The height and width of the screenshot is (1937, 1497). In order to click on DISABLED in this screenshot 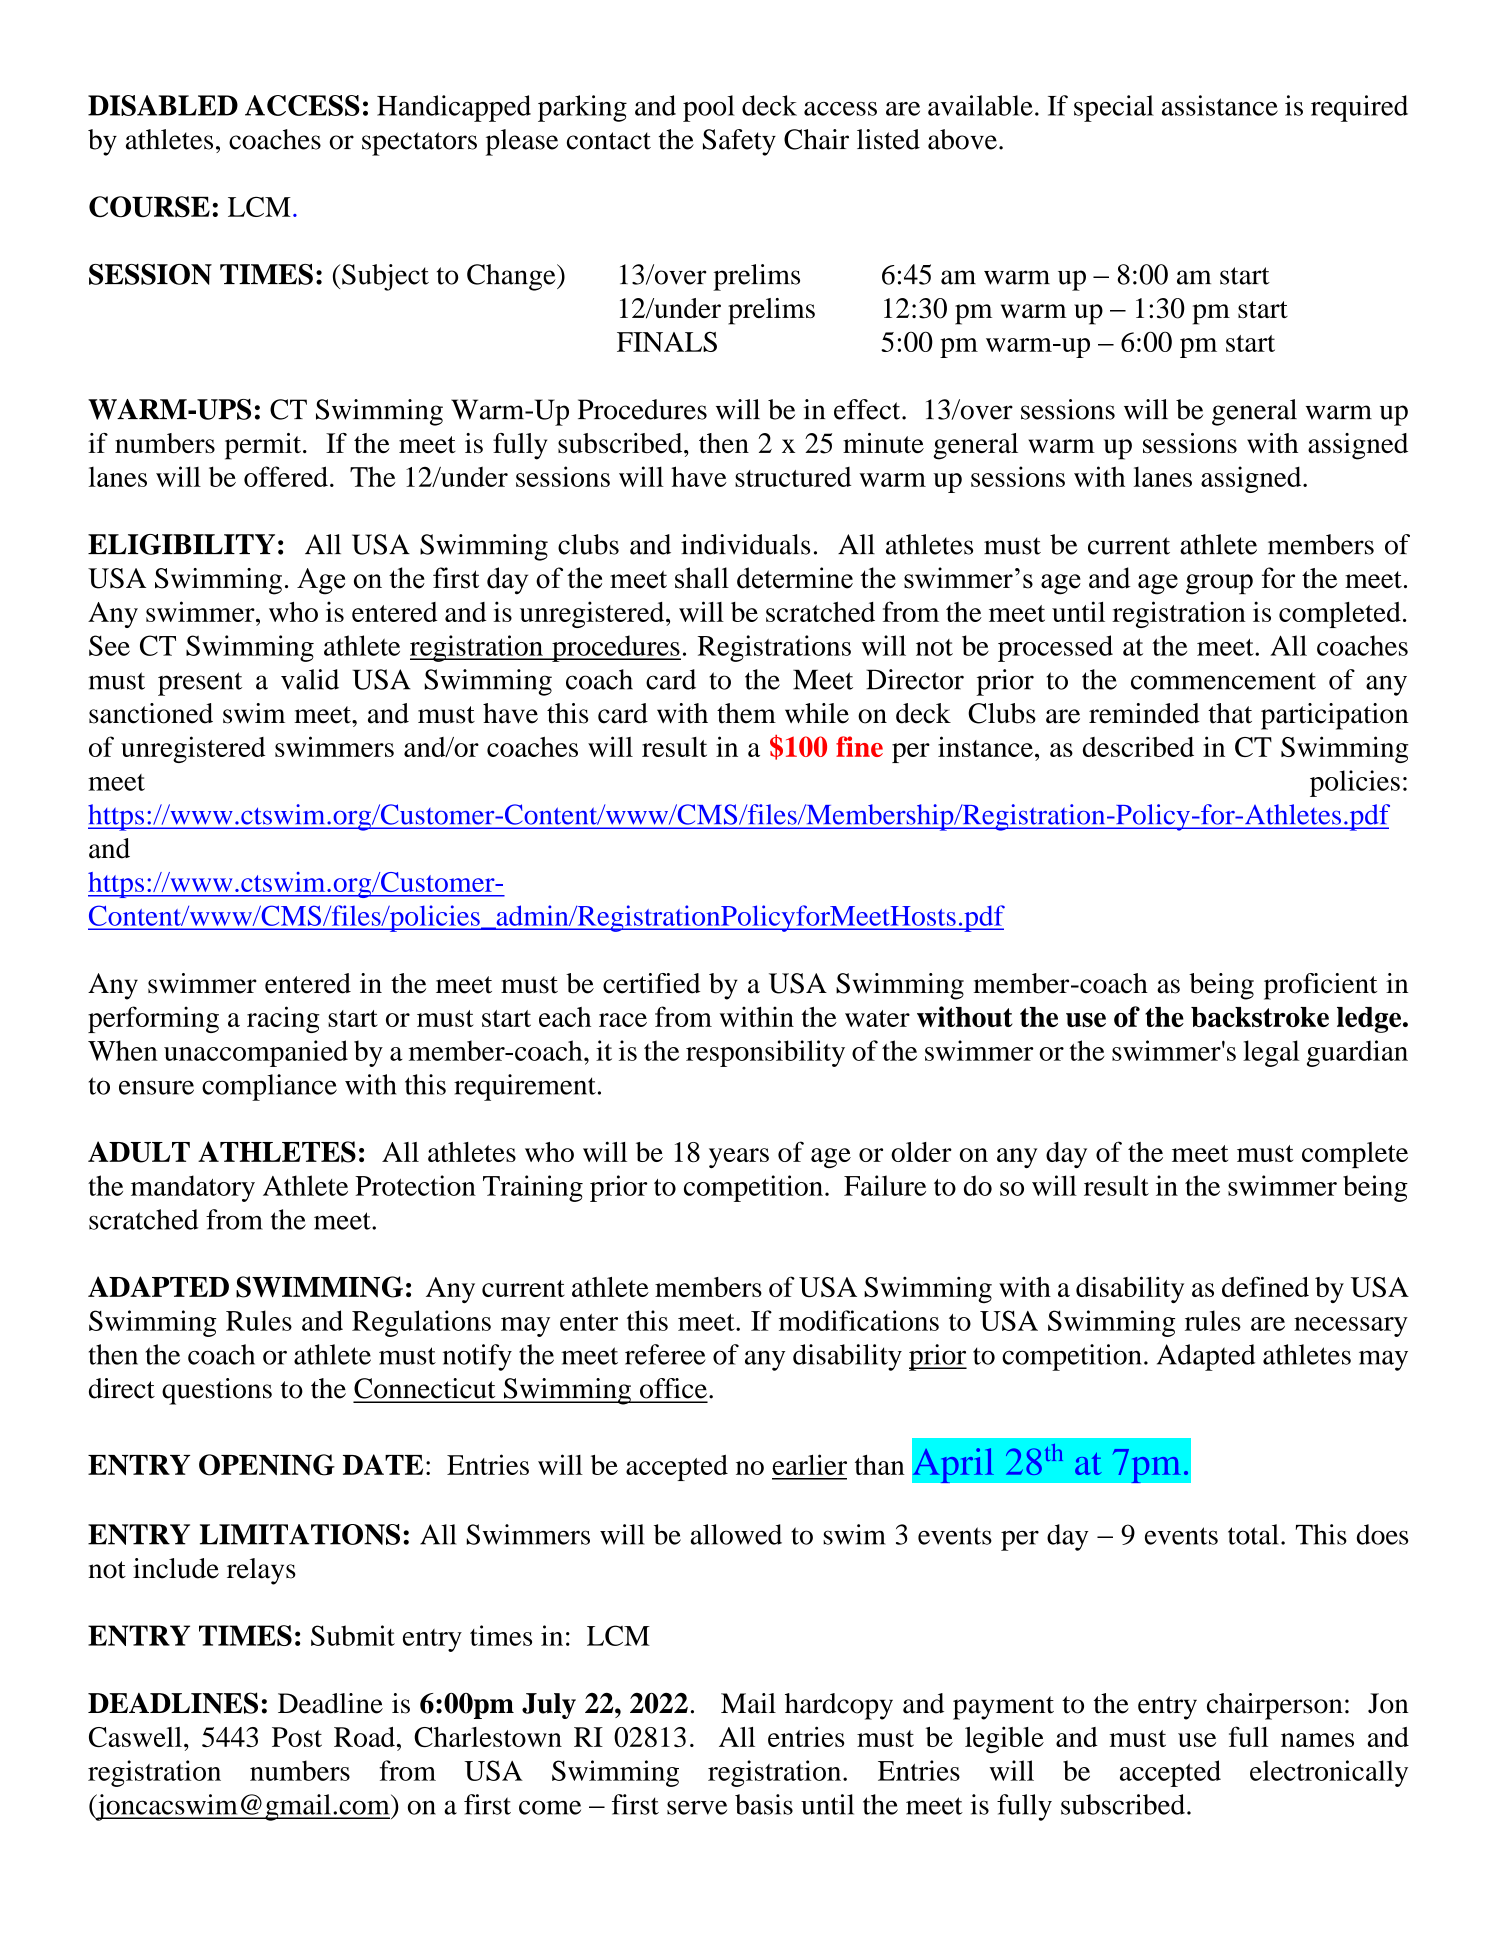, I will do `click(163, 105)`.
